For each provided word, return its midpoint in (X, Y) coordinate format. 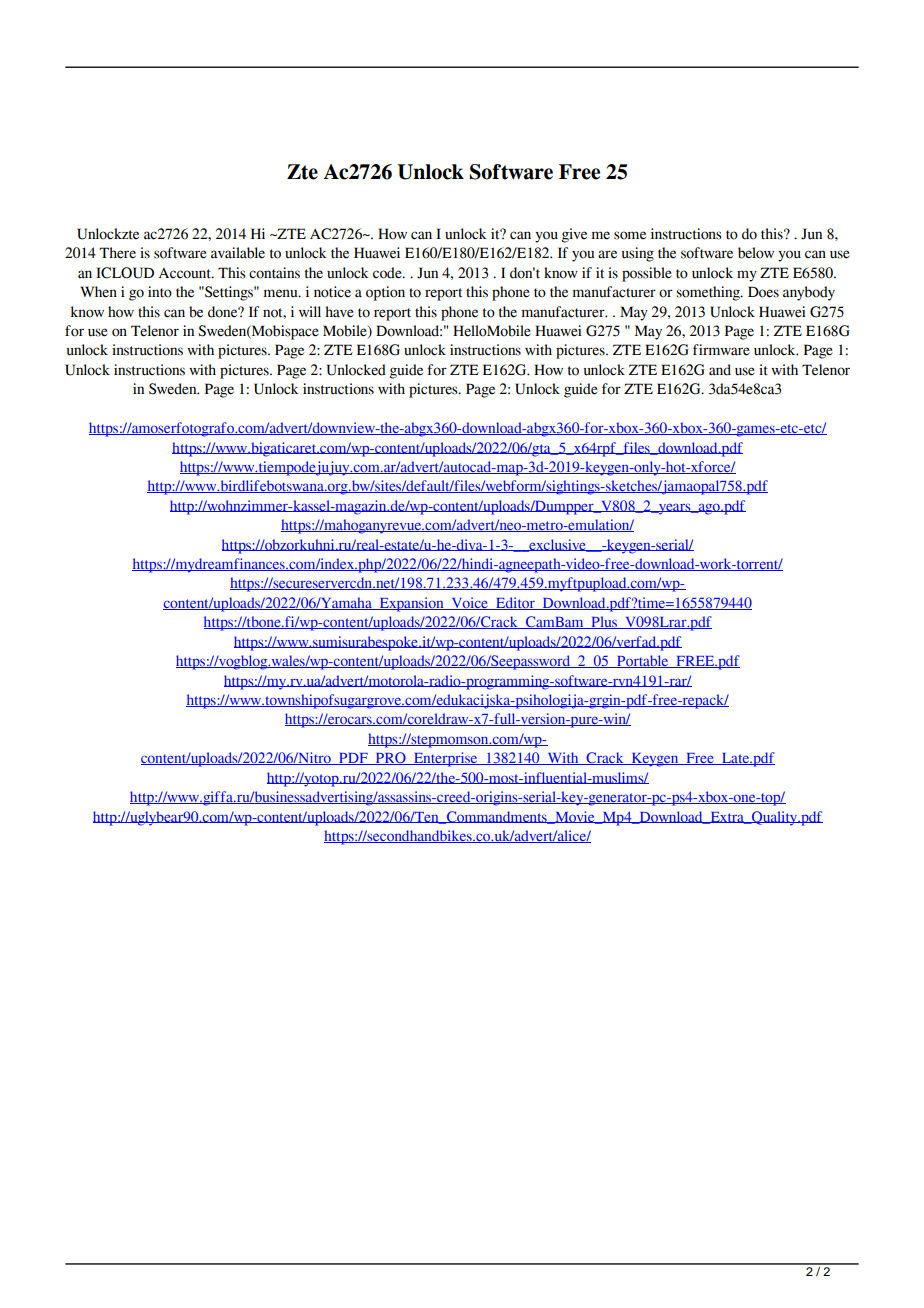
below (756, 253)
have (339, 312)
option (385, 293)
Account (186, 273)
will (310, 311)
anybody (809, 293)
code (388, 273)
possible (647, 274)
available (238, 253)
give (574, 235)
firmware (721, 350)
